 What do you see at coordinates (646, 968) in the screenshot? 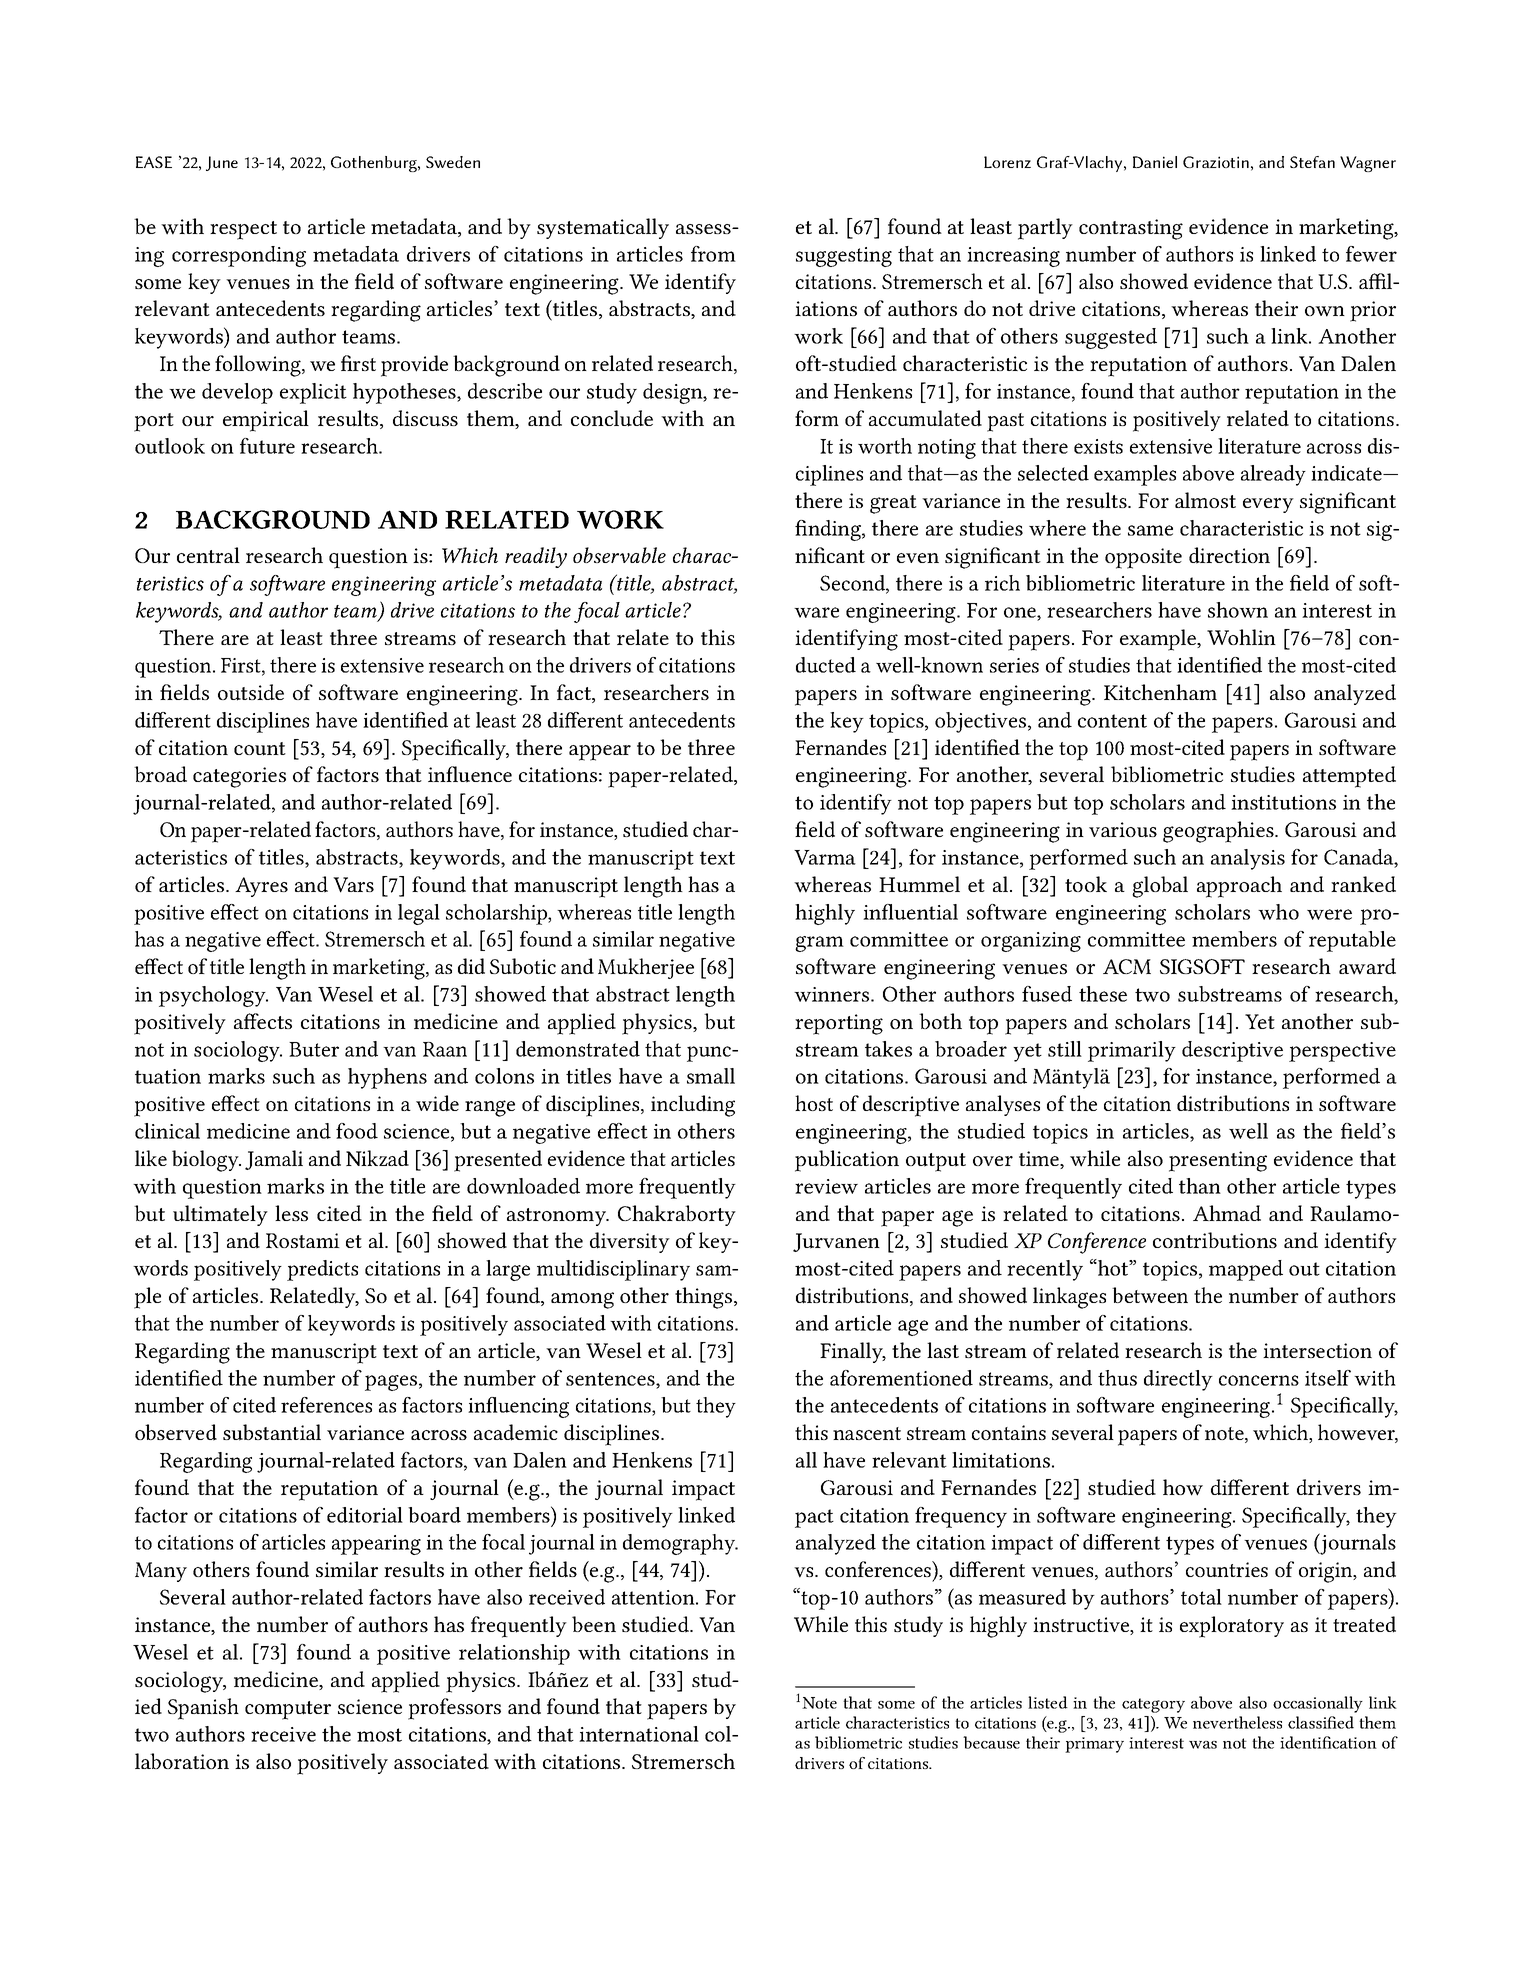
I see `Mukherjee` at bounding box center [646, 968].
